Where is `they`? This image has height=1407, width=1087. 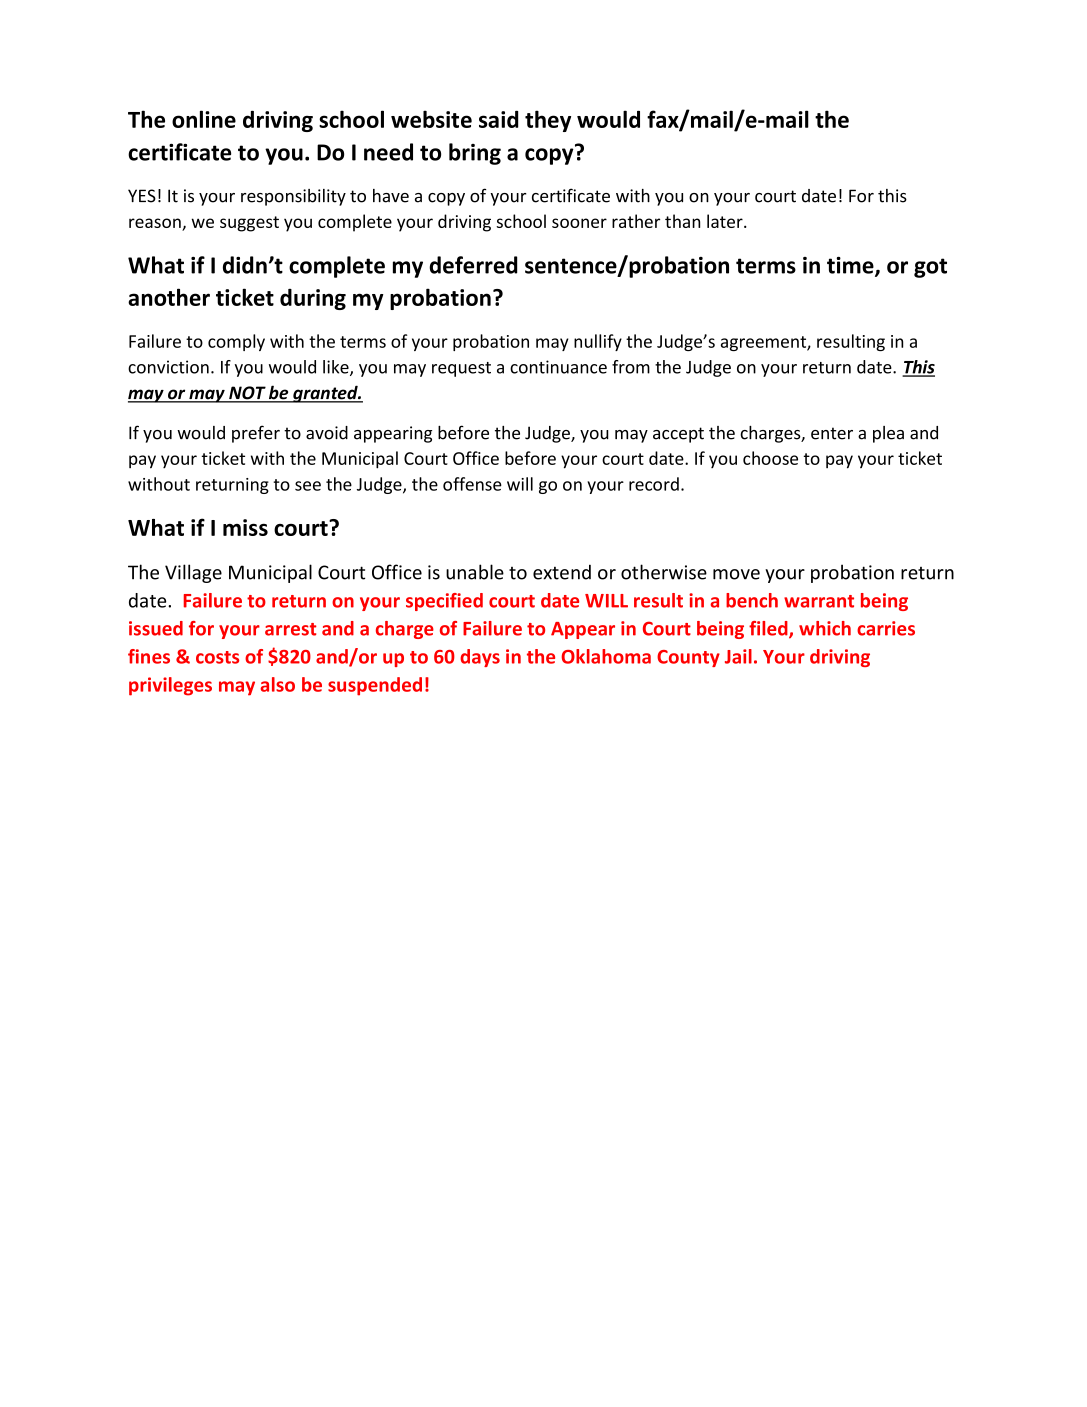 they is located at coordinates (548, 121).
